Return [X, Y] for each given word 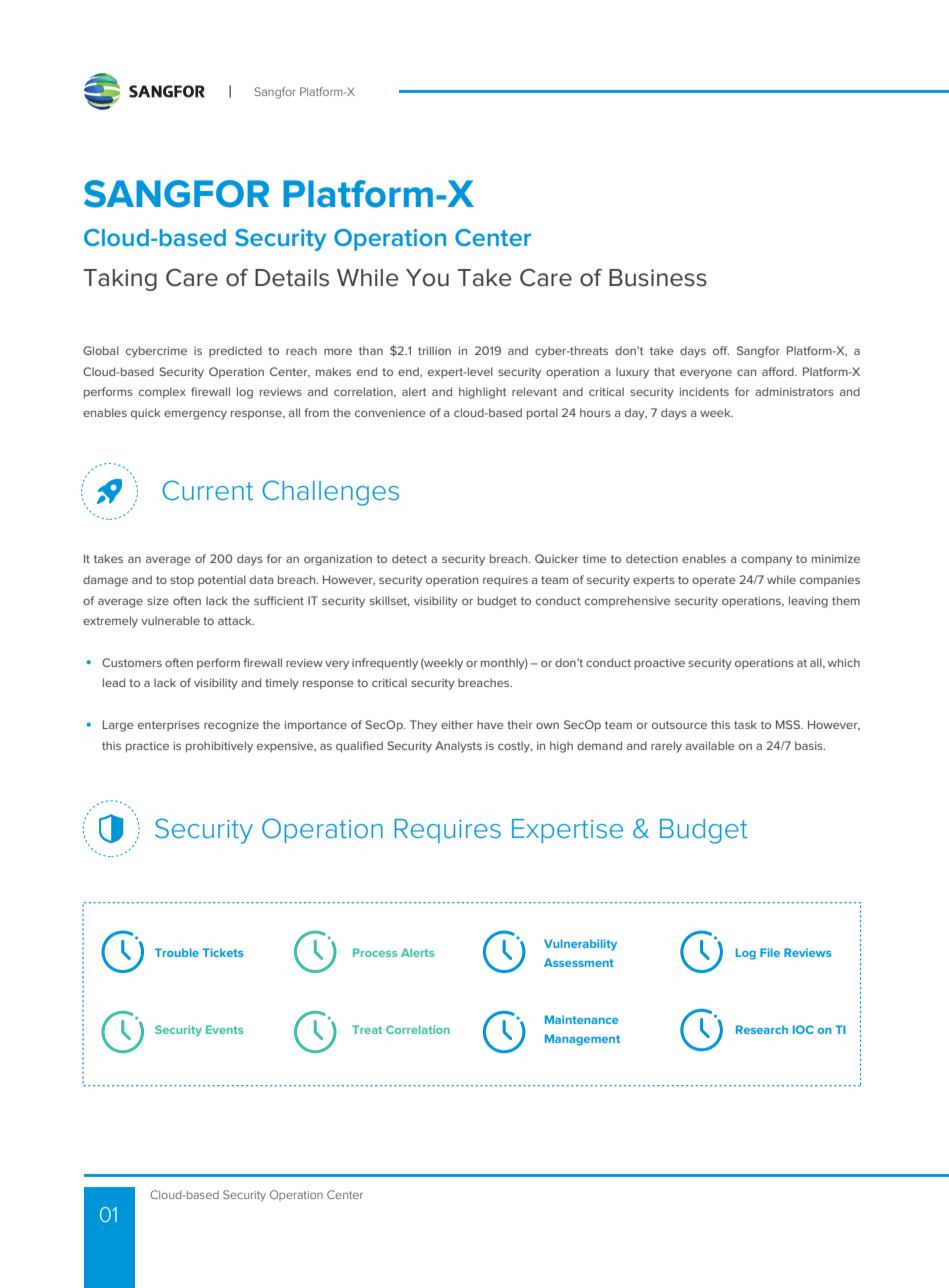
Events [224, 1029]
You [427, 278]
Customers [132, 662]
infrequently [385, 664]
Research [762, 1029]
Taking [120, 280]
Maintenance [581, 1019]
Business [658, 278]
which [844, 662]
